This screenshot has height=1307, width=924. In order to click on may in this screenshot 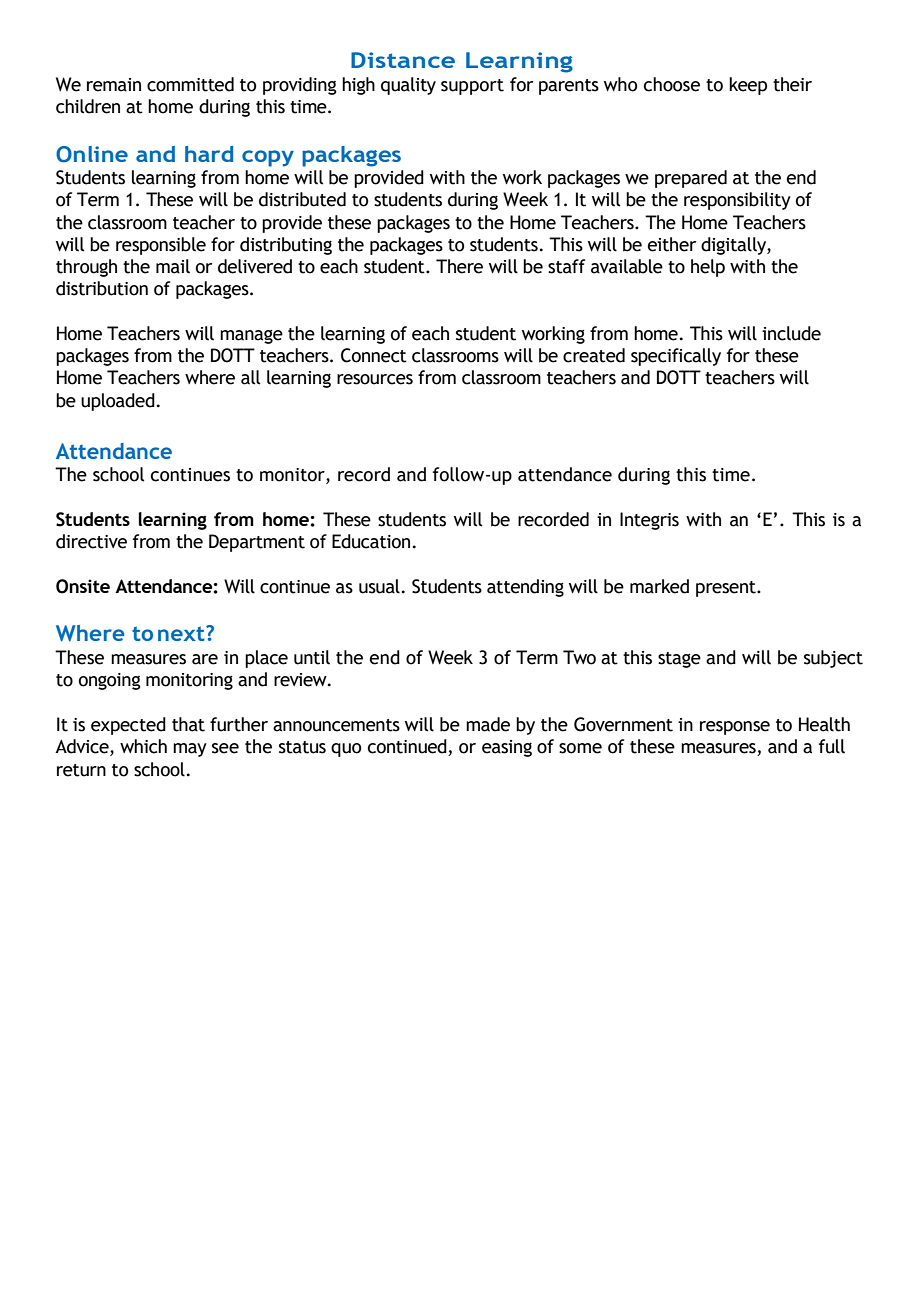, I will do `click(190, 750)`.
